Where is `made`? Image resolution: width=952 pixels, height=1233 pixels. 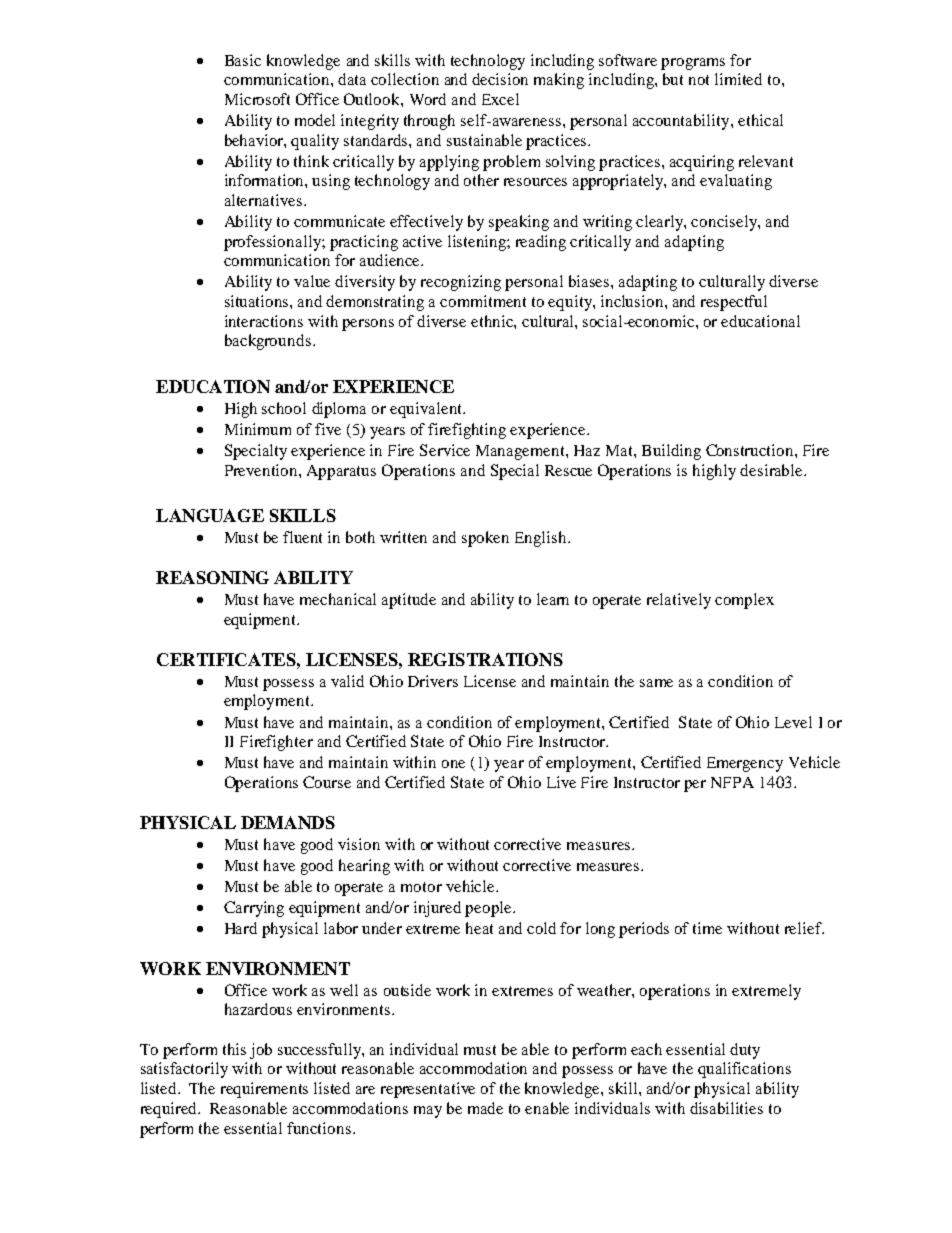
made is located at coordinates (485, 1108).
